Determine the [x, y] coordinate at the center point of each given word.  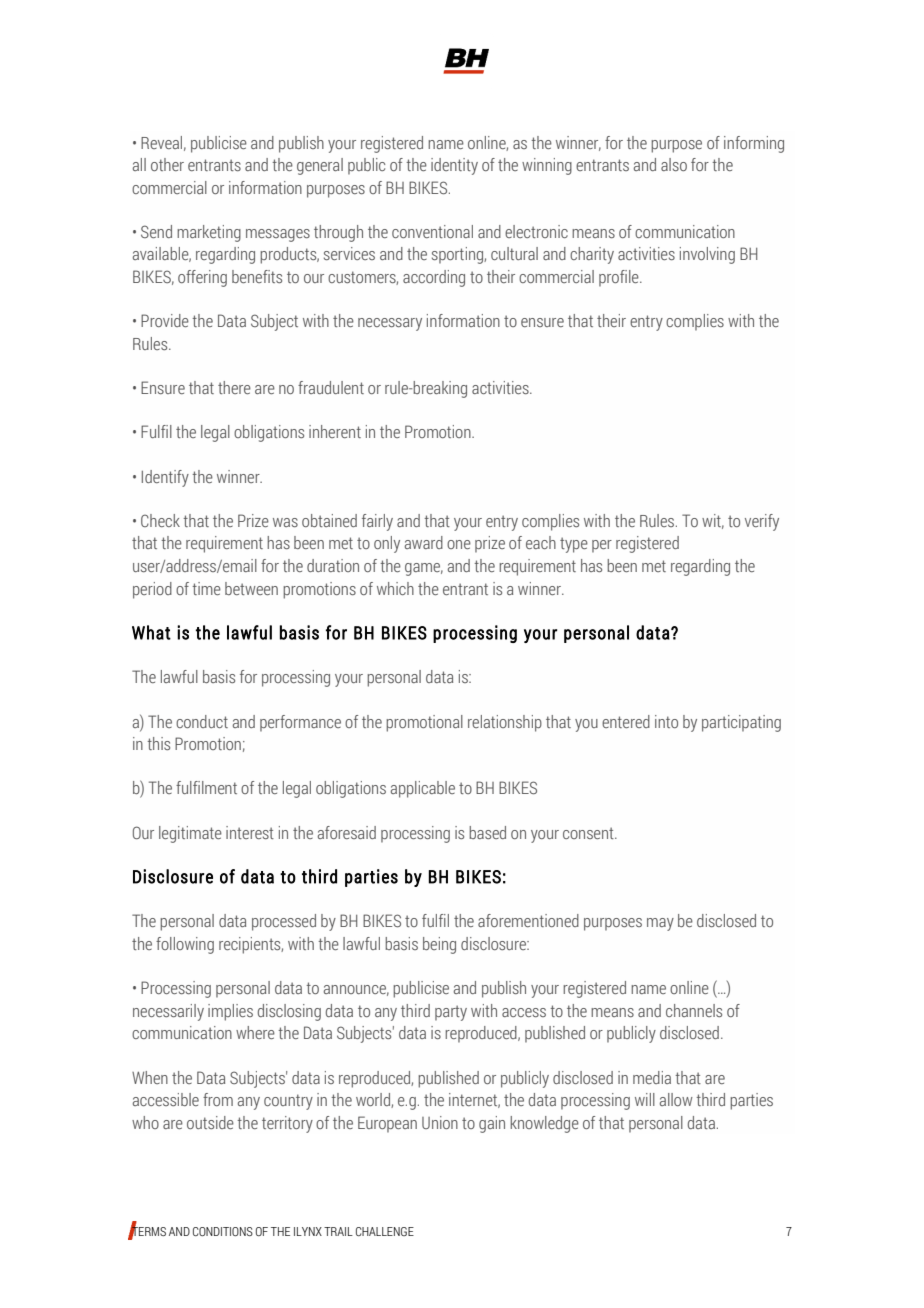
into [666, 721]
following [185, 945]
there [234, 387]
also [674, 164]
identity [454, 166]
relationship [505, 723]
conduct [202, 721]
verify [762, 522]
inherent [335, 431]
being [439, 945]
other [167, 164]
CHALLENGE [385, 1231]
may [660, 924]
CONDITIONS [223, 1231]
